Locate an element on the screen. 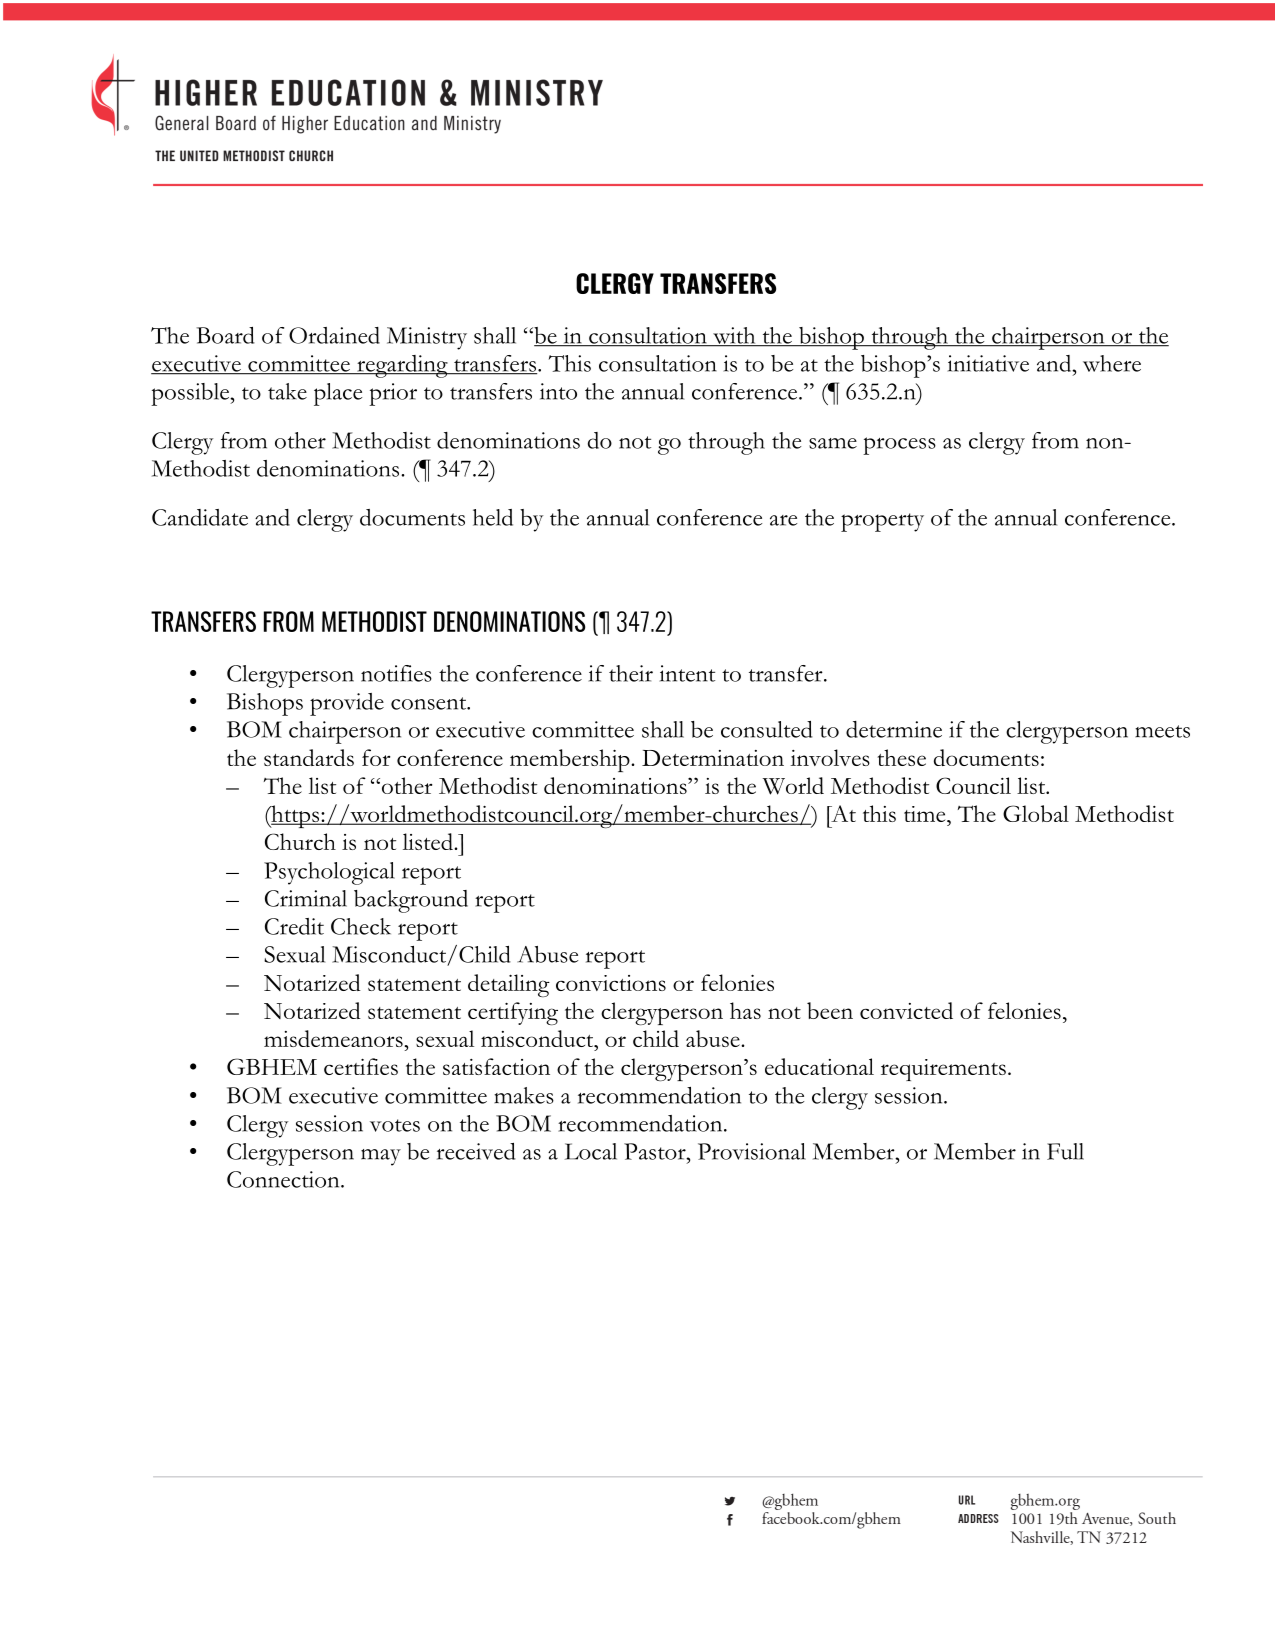  Global is located at coordinates (1036, 813).
